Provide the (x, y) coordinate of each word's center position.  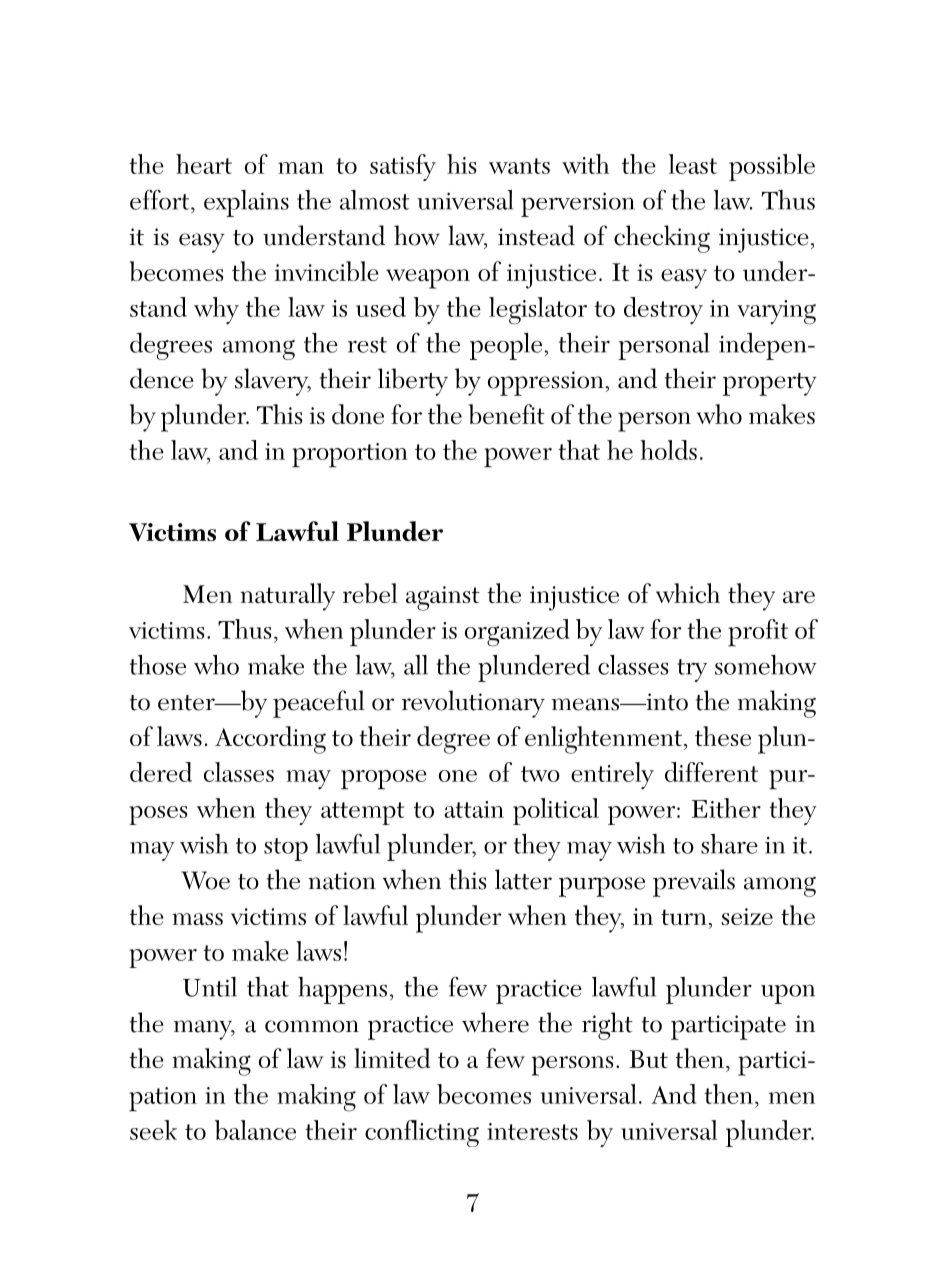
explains (246, 203)
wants (519, 166)
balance (255, 1130)
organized (517, 633)
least (693, 164)
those (158, 665)
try (692, 670)
